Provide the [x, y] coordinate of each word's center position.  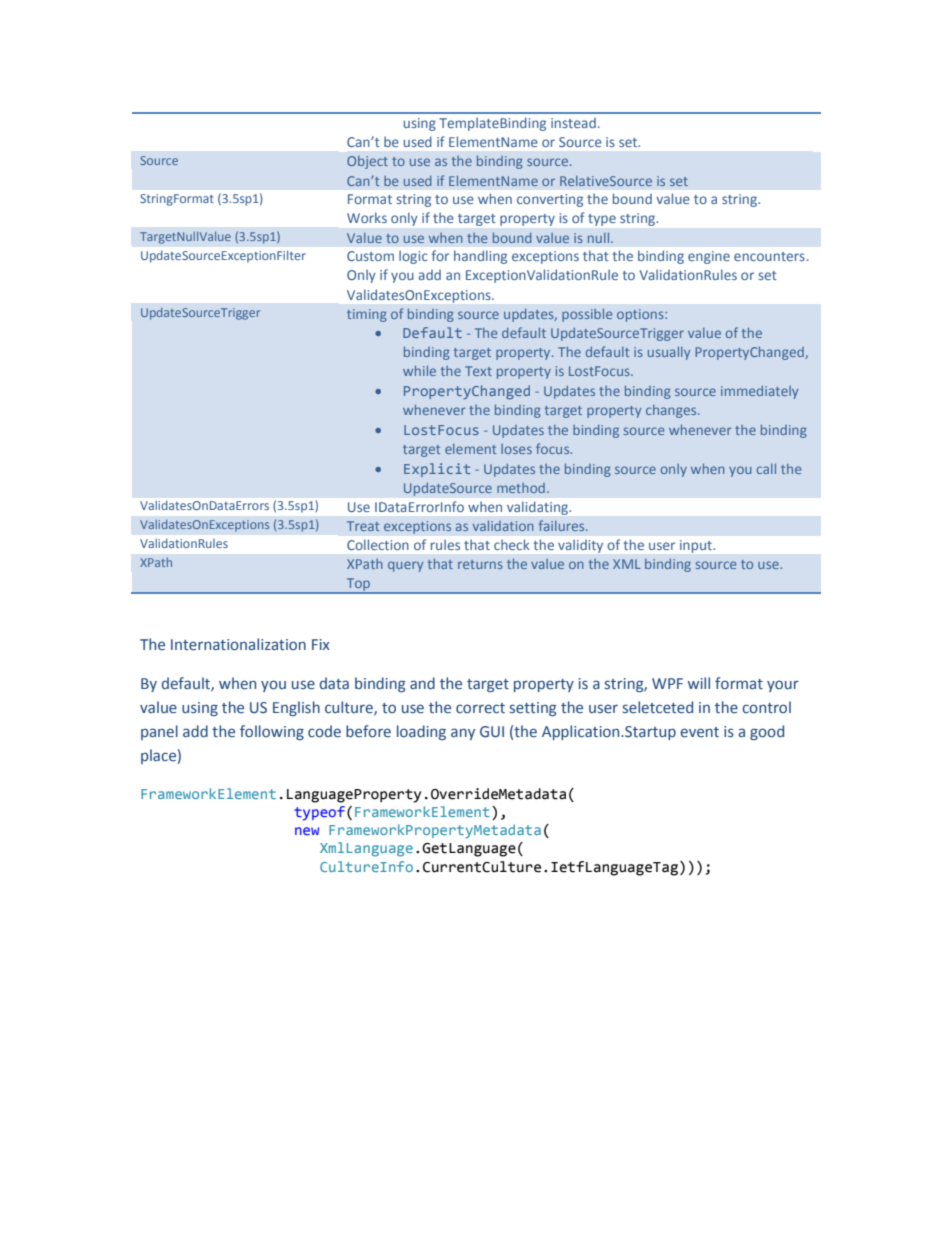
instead [573, 123]
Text [478, 371]
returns [480, 564]
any [463, 734]
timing [367, 315]
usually [669, 353]
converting [550, 200]
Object [367, 162]
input [696, 546]
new [307, 831]
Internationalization [238, 644]
